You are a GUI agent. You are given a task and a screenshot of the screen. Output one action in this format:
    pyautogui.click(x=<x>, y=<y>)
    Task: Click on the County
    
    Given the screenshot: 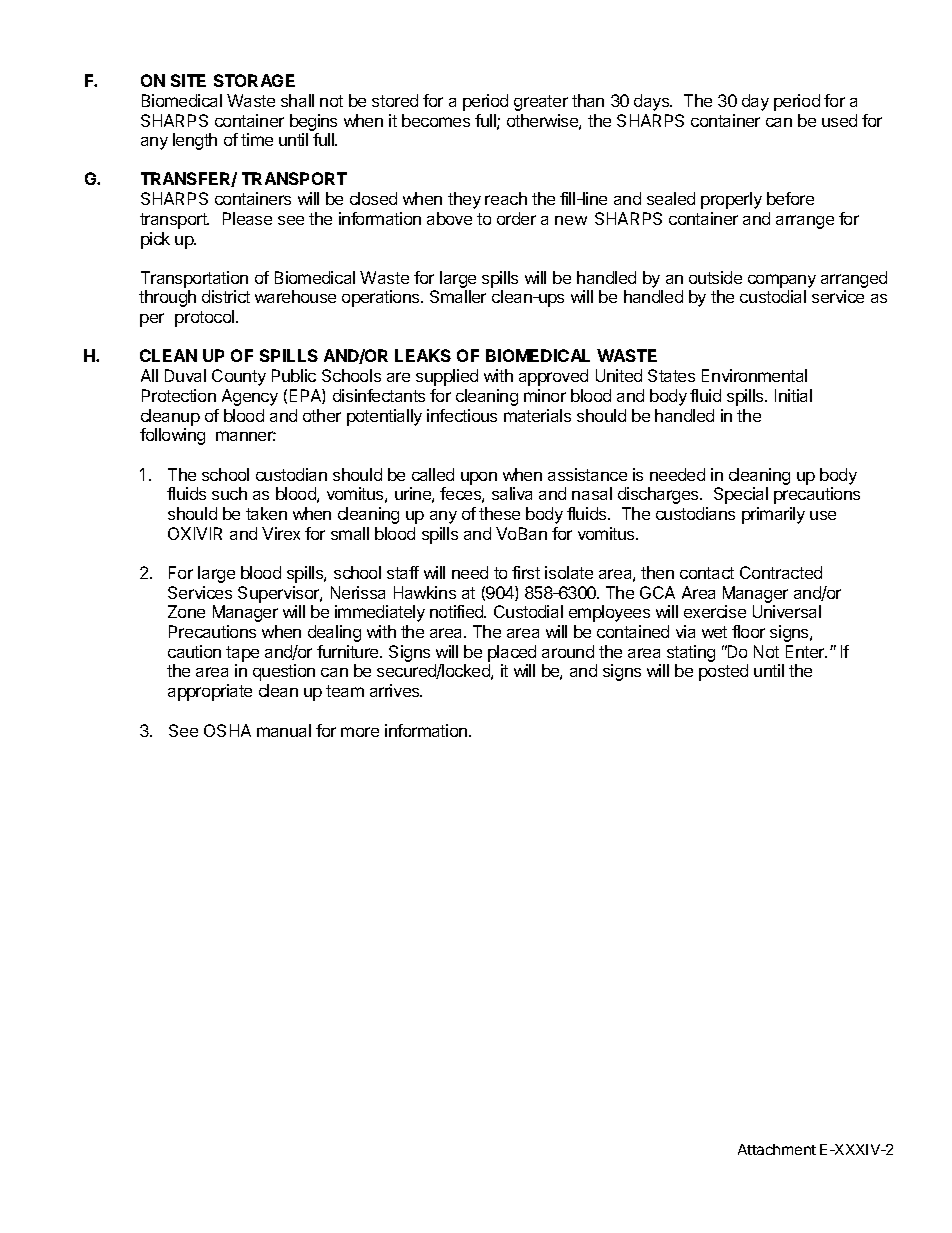 What is the action you would take?
    pyautogui.click(x=239, y=377)
